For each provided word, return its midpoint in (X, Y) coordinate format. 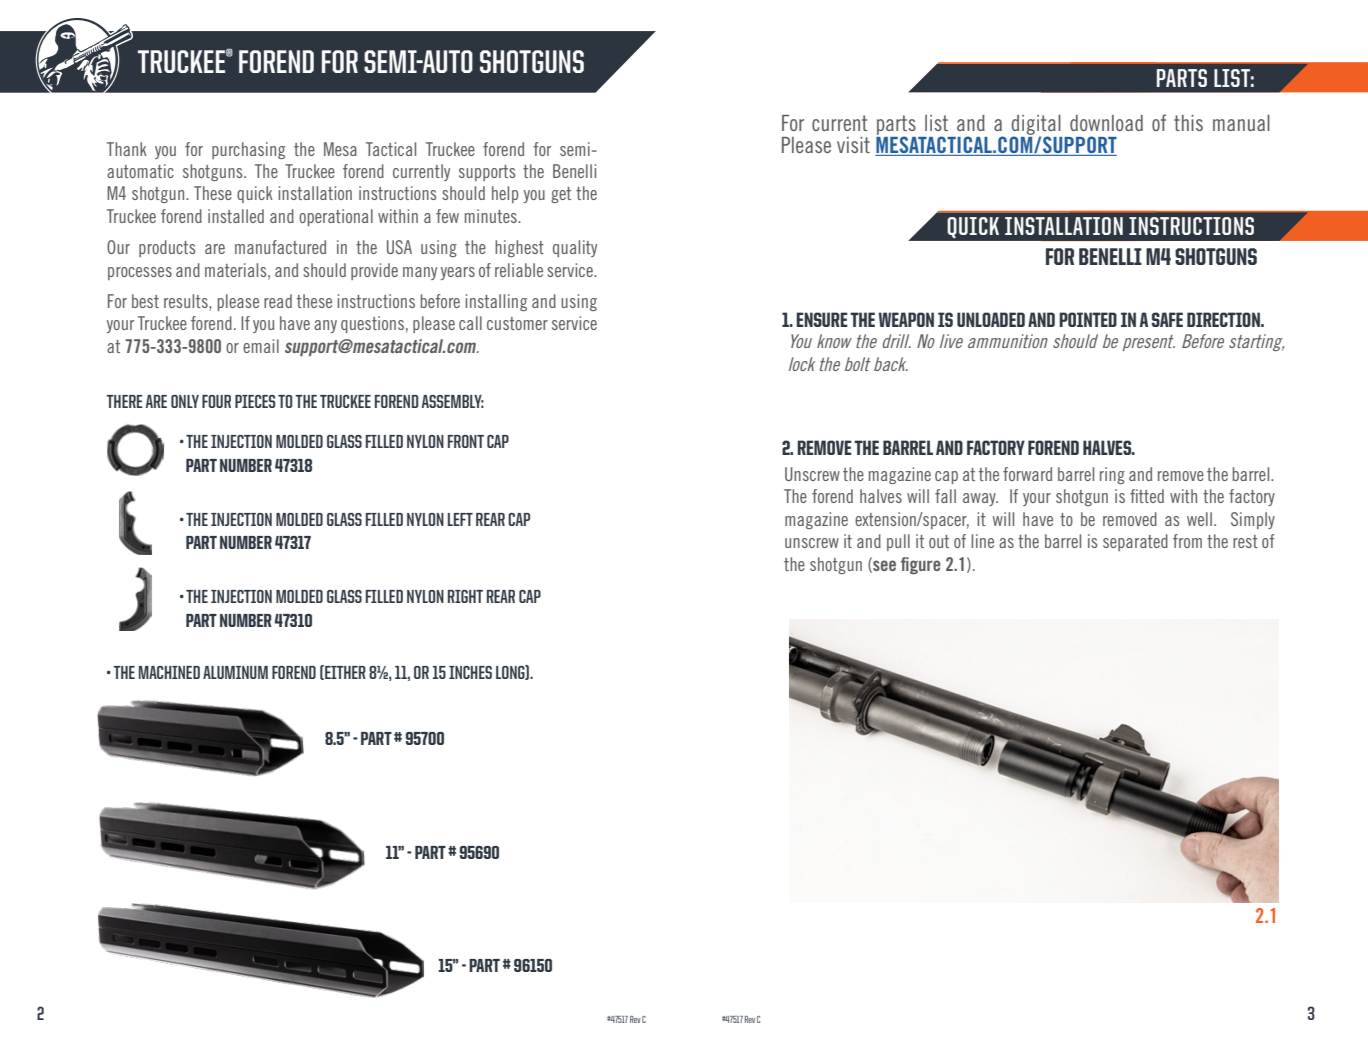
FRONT (466, 441)
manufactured (280, 247)
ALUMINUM (235, 672)
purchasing (248, 150)
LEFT (460, 519)
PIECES (255, 401)
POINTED (1088, 319)
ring (1112, 475)
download (1106, 123)
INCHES (470, 672)
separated (1135, 542)
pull (898, 542)
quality (575, 248)
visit (853, 145)
